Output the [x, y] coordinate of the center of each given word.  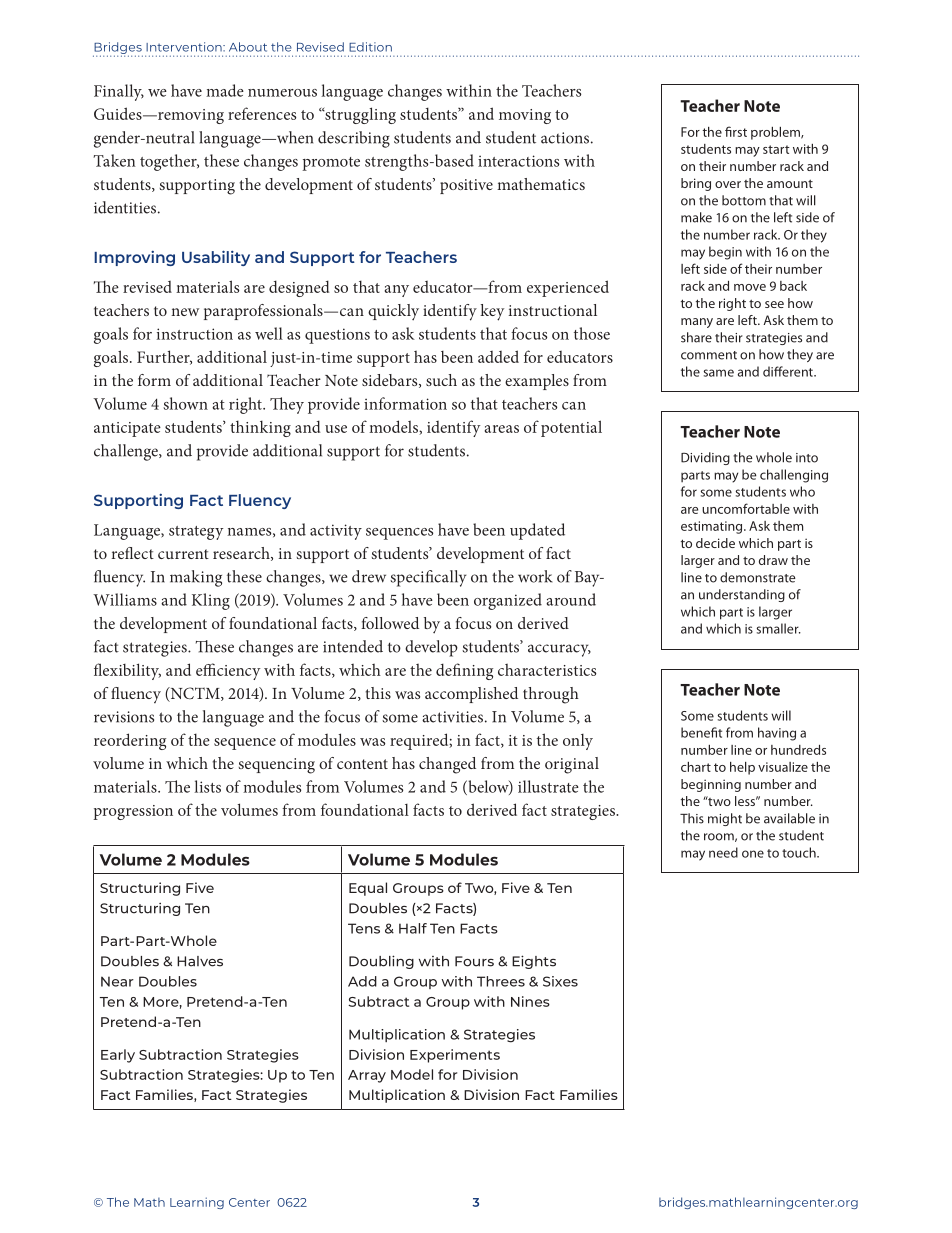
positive [466, 186]
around [571, 599]
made [225, 90]
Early [118, 1056]
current [183, 554]
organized [508, 601]
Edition [370, 47]
